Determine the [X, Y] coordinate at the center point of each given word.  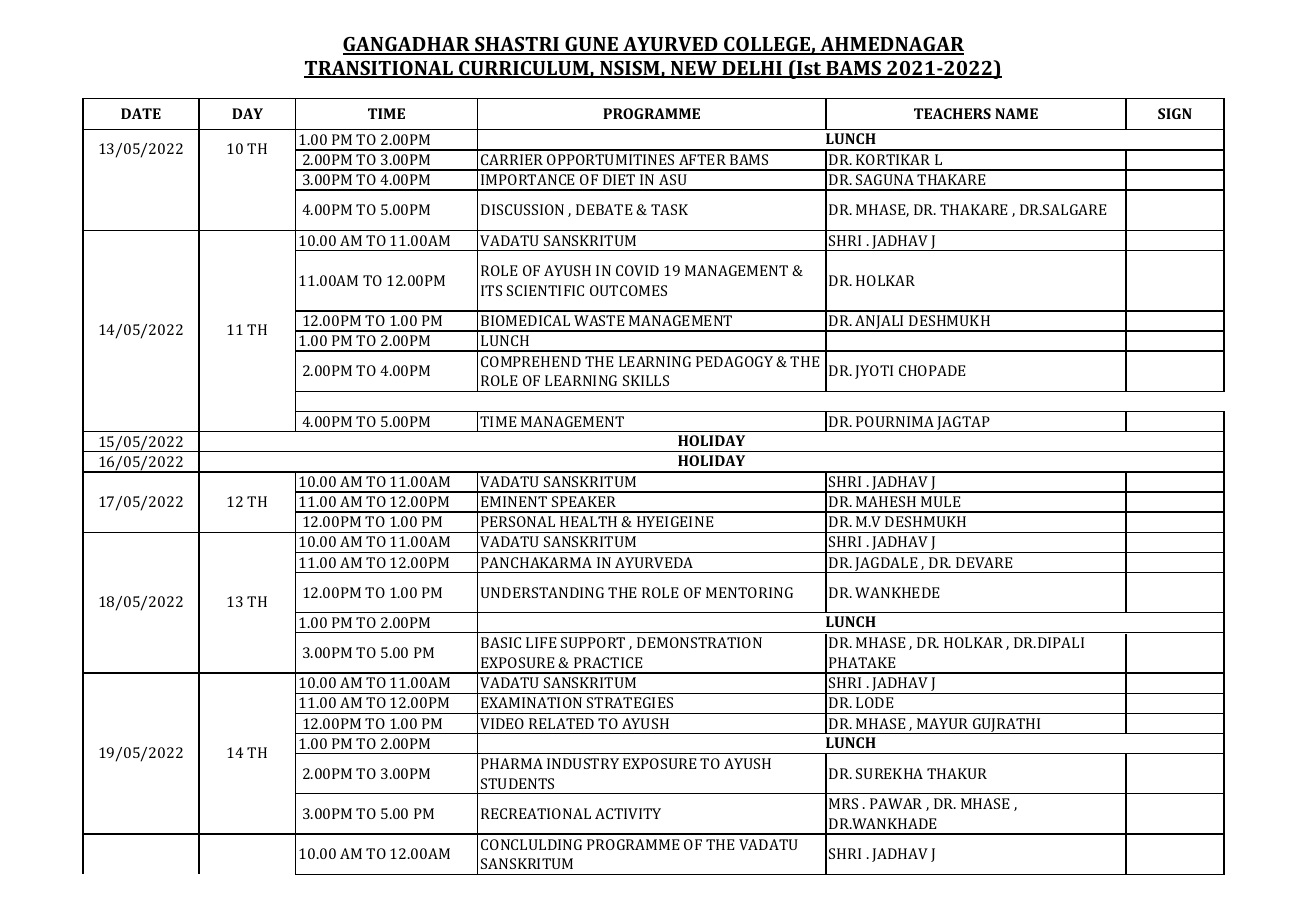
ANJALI [880, 323]
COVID [637, 270]
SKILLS [646, 380]
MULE [940, 501]
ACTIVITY [628, 813]
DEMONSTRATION [699, 642]
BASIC [501, 642]
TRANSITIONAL [379, 69]
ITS [491, 290]
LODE [874, 702]
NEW [694, 69]
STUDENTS [517, 783]
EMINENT [514, 501]
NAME [1016, 113]
